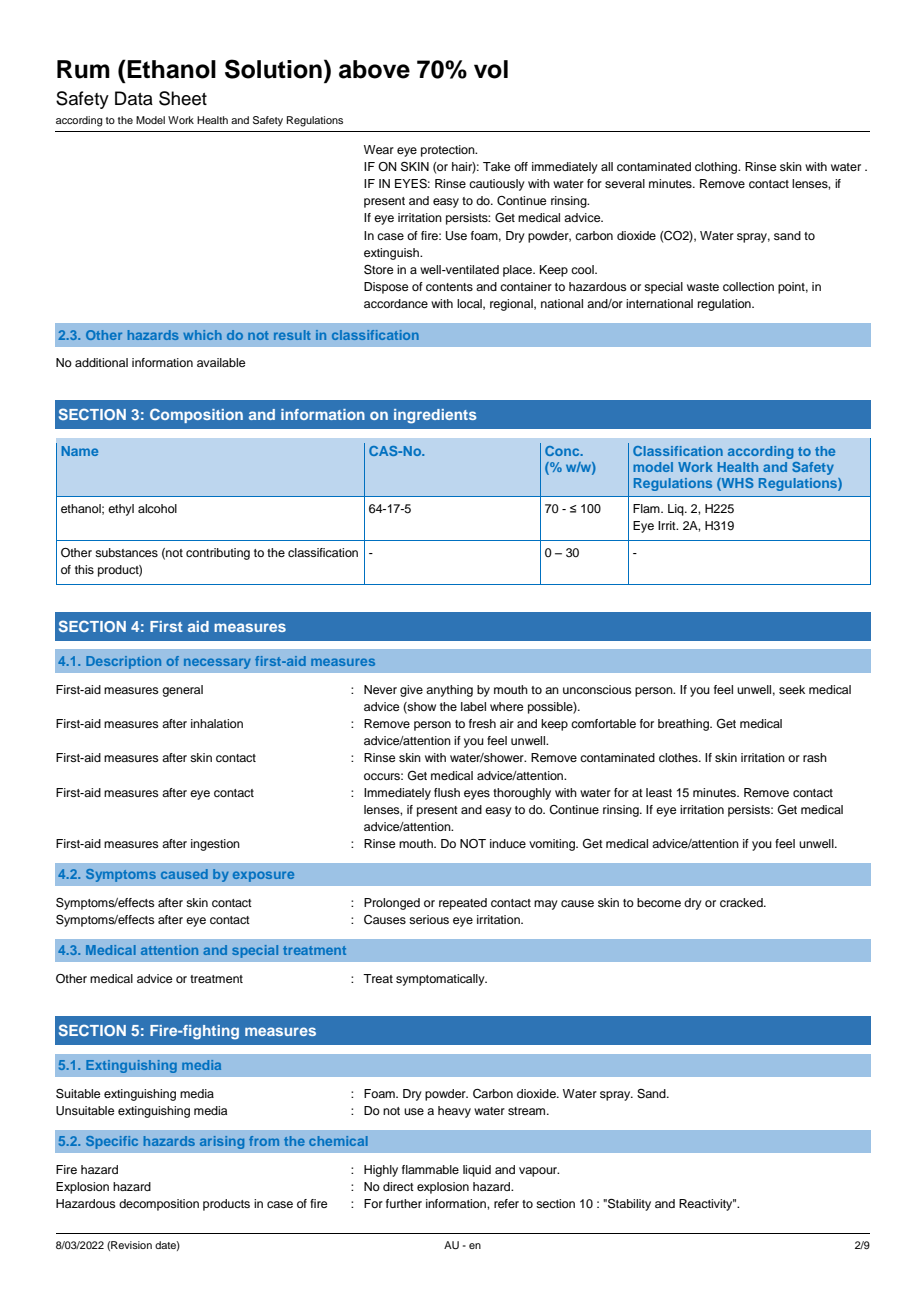  Describe the element at coordinates (717, 168) in the screenshot. I see `clothing` at that location.
